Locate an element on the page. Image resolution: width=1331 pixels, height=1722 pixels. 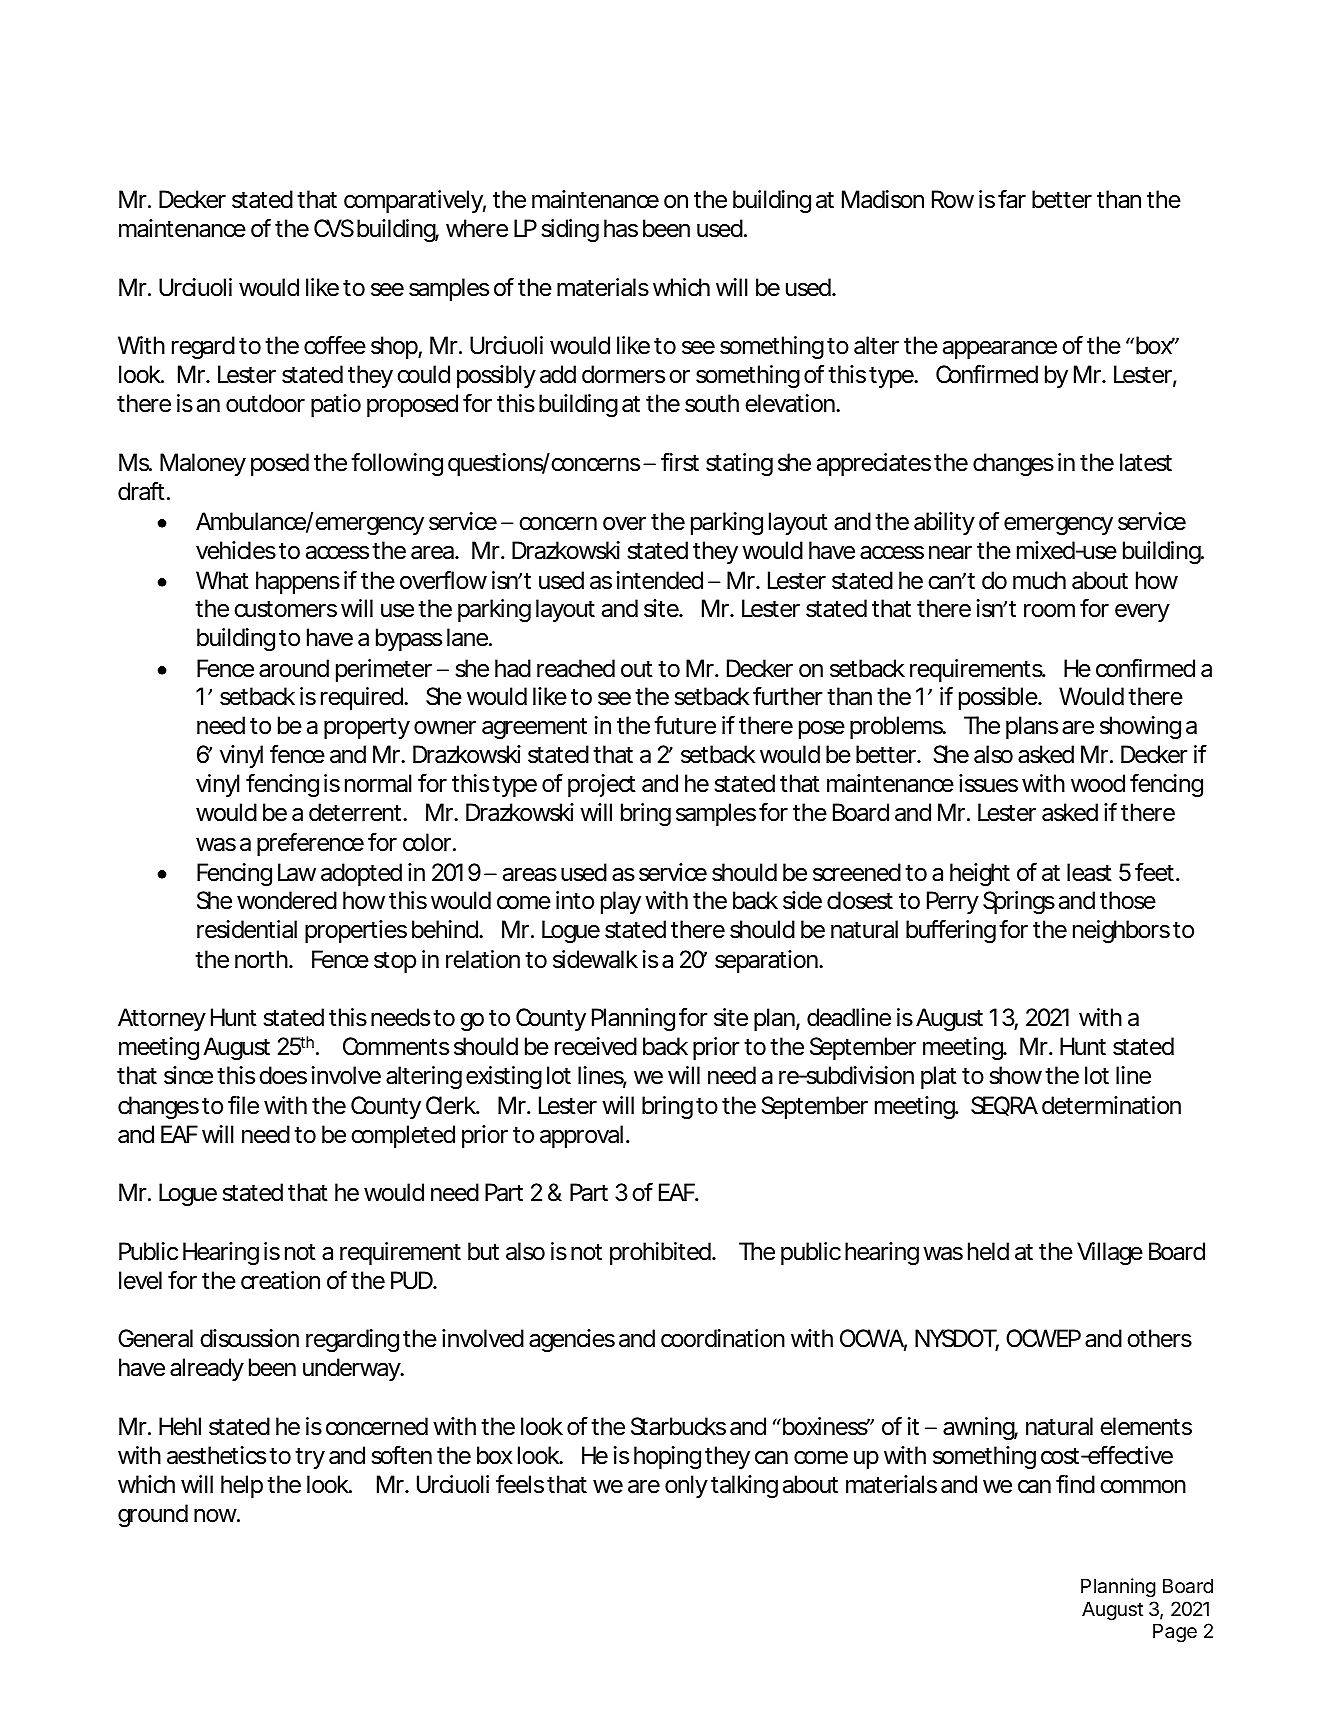
far is located at coordinates (1012, 199).
